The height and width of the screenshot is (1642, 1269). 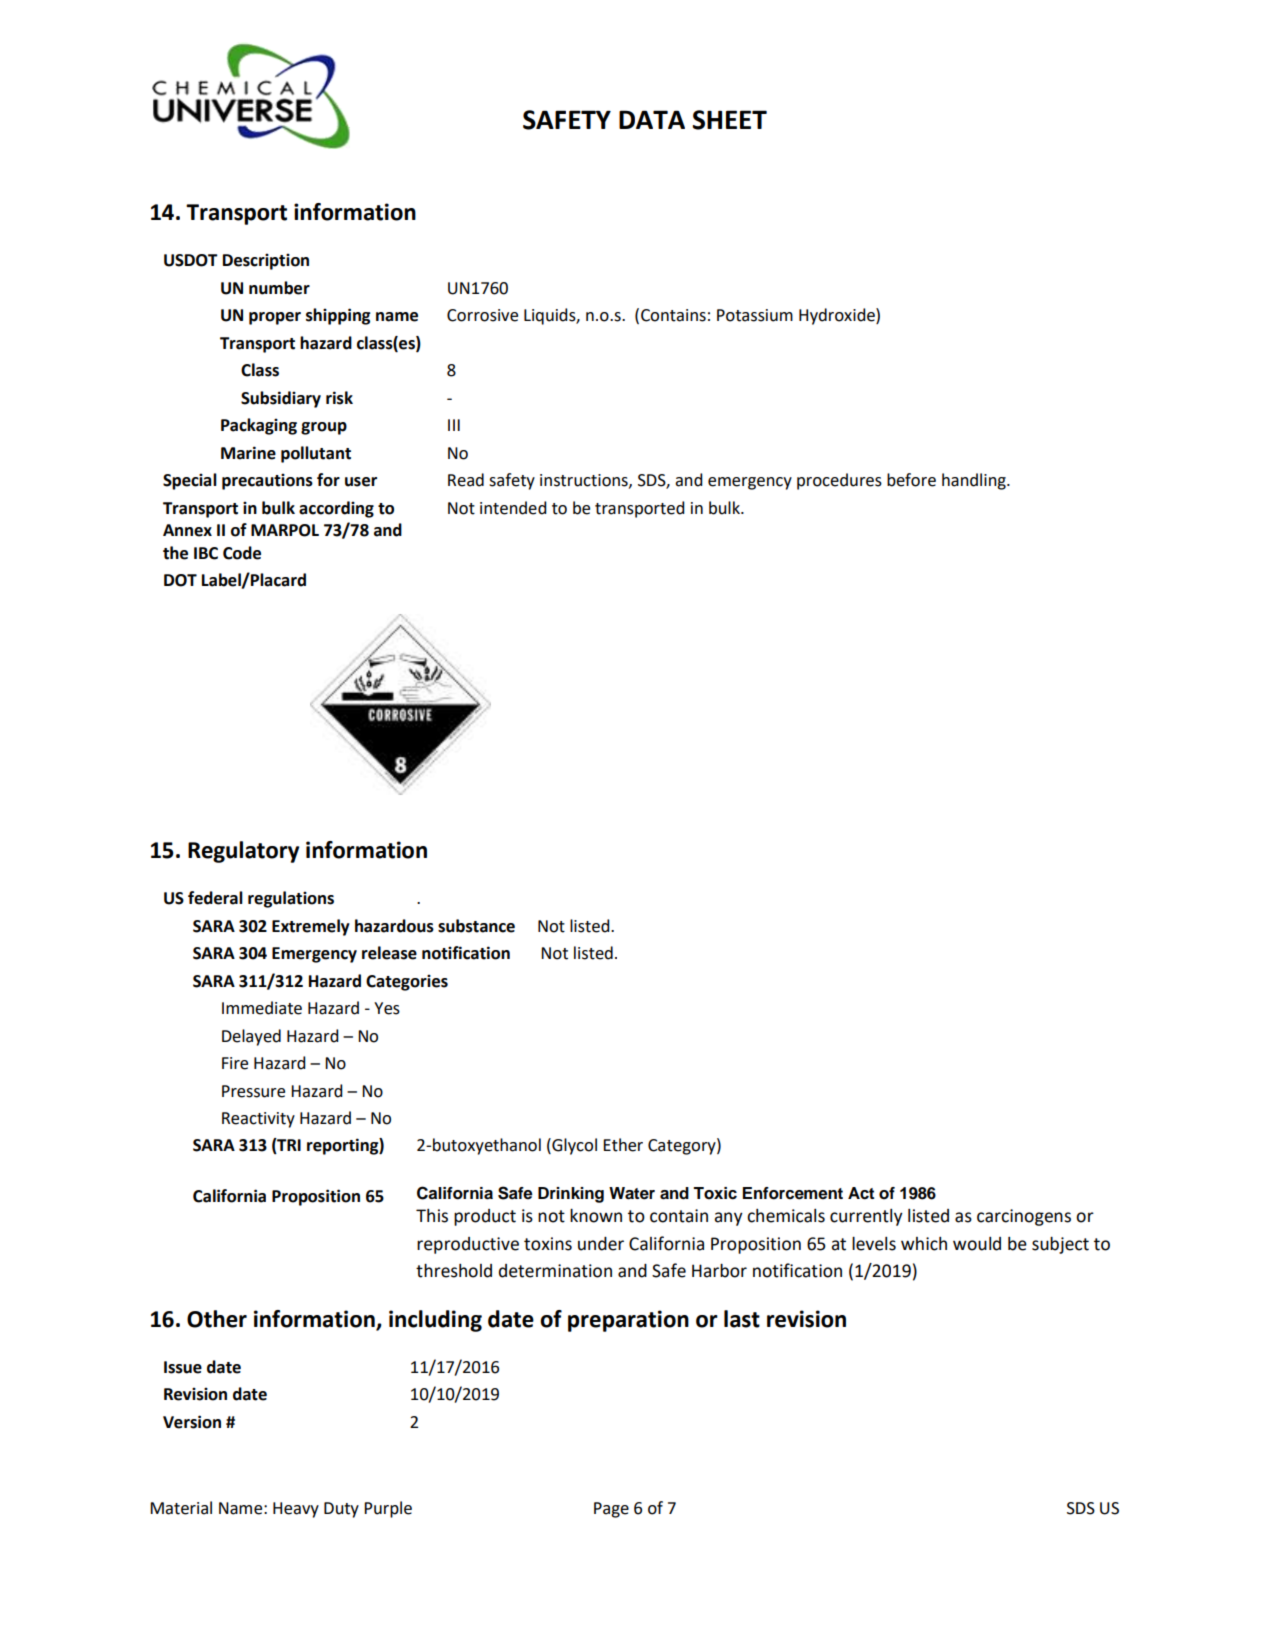 I want to click on Hydroxide, so click(x=838, y=316).
